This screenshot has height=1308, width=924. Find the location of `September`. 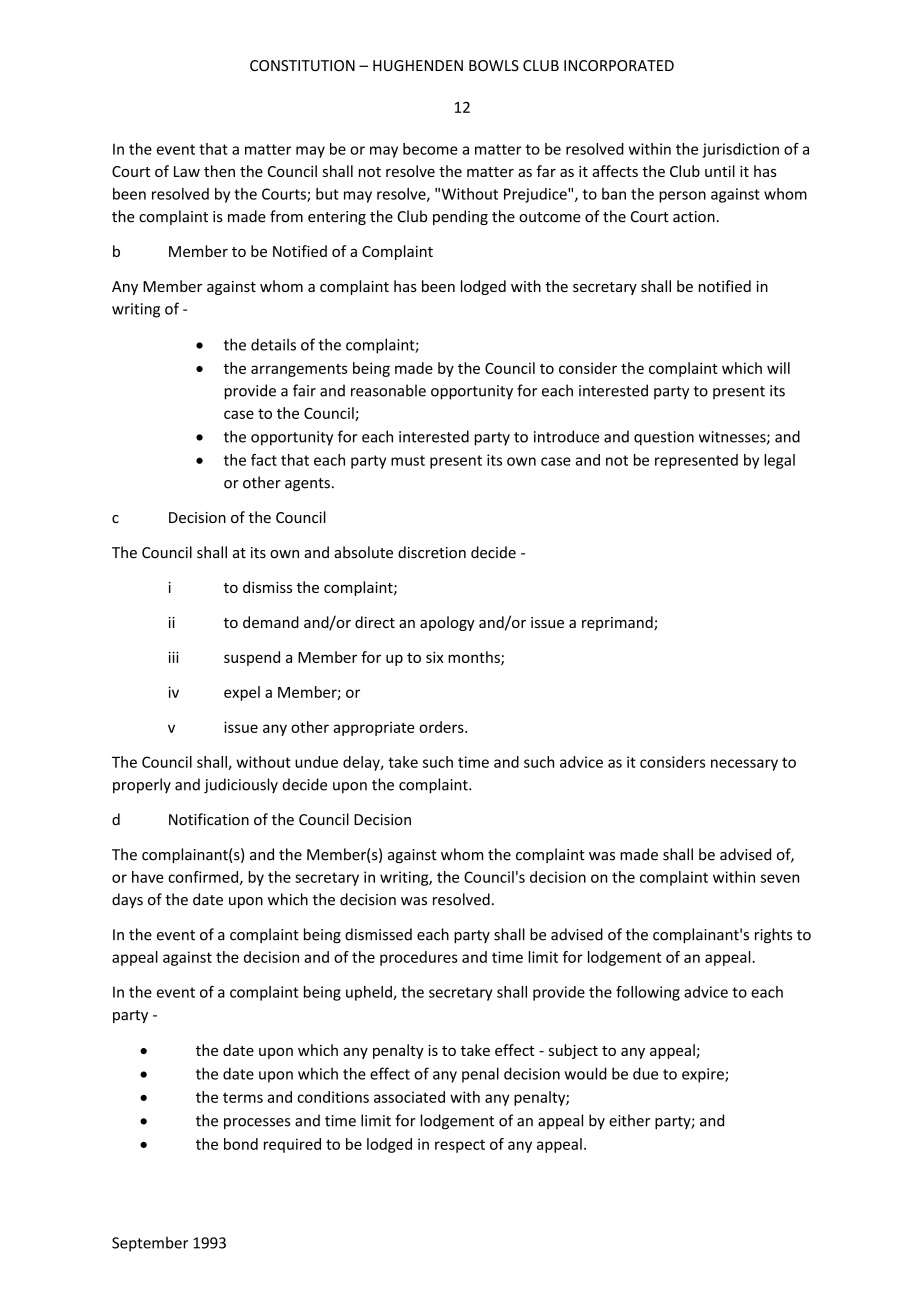

September is located at coordinates (150, 1244).
